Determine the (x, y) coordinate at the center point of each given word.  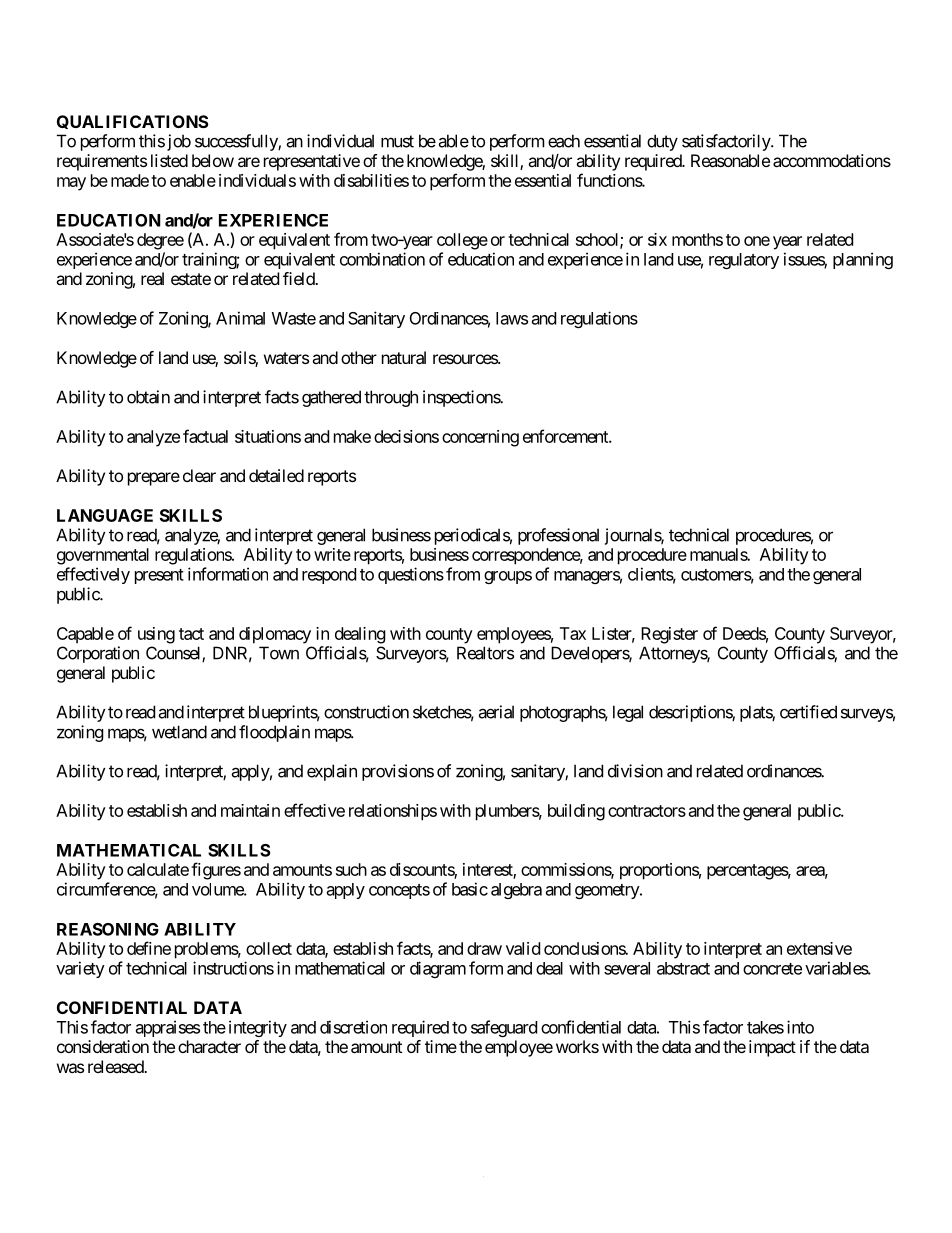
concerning (480, 438)
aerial (496, 712)
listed (169, 160)
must (397, 141)
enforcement (566, 436)
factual (205, 436)
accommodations (832, 160)
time (441, 1046)
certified (808, 712)
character (209, 1046)
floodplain (274, 733)
